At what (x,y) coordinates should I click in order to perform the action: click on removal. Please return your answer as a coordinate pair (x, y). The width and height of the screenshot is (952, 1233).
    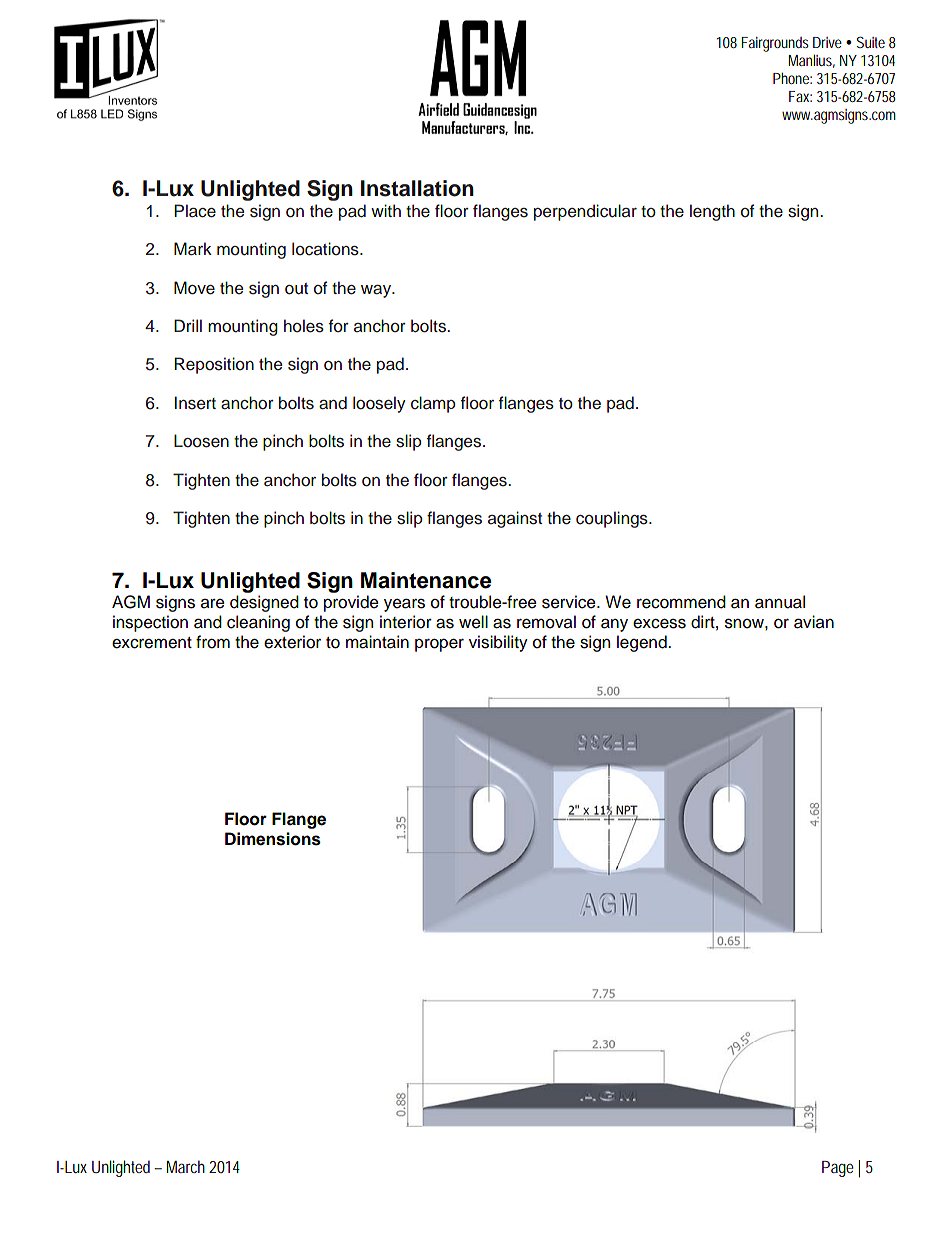
    Looking at the image, I should click on (546, 622).
